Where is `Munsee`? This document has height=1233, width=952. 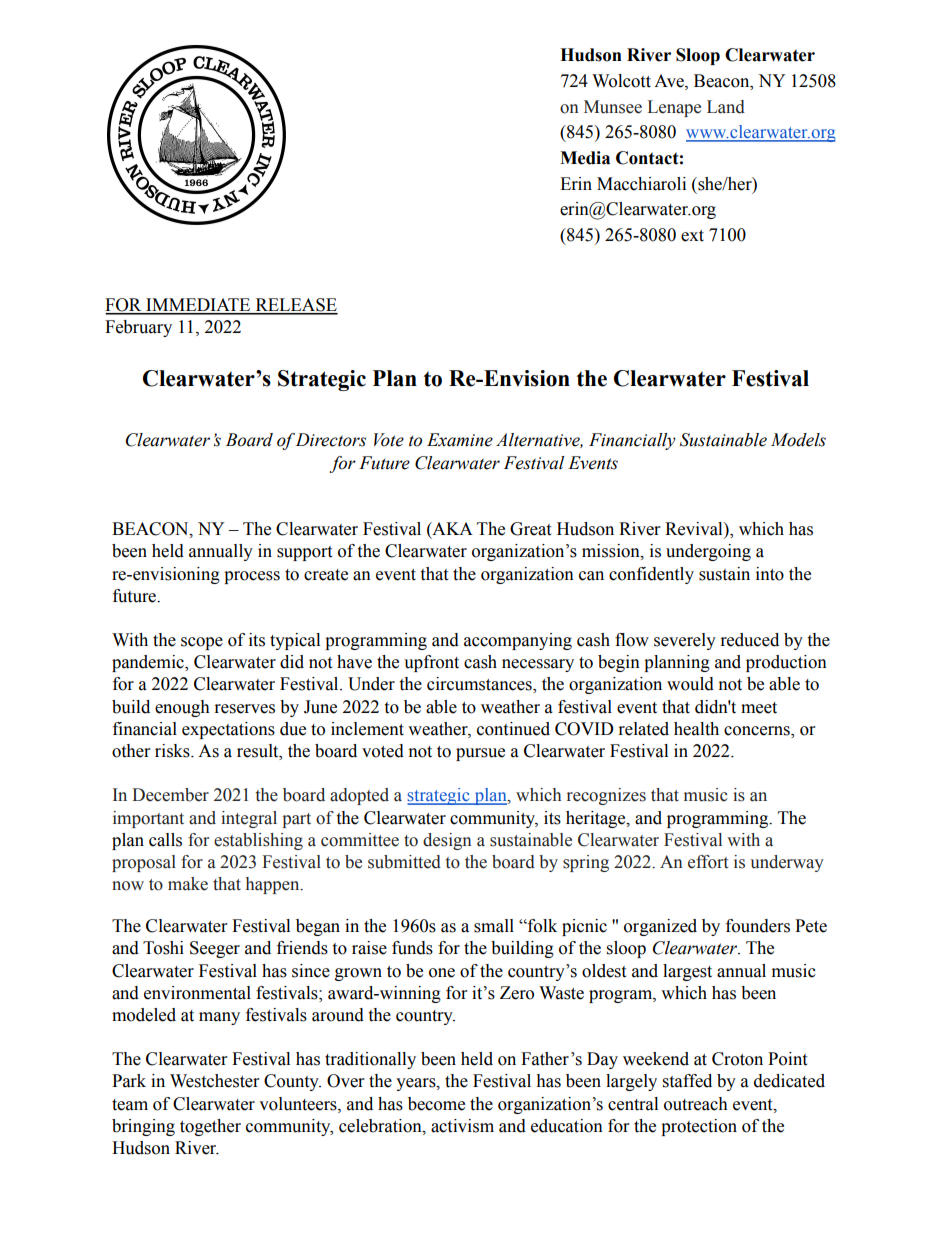 Munsee is located at coordinates (613, 107).
